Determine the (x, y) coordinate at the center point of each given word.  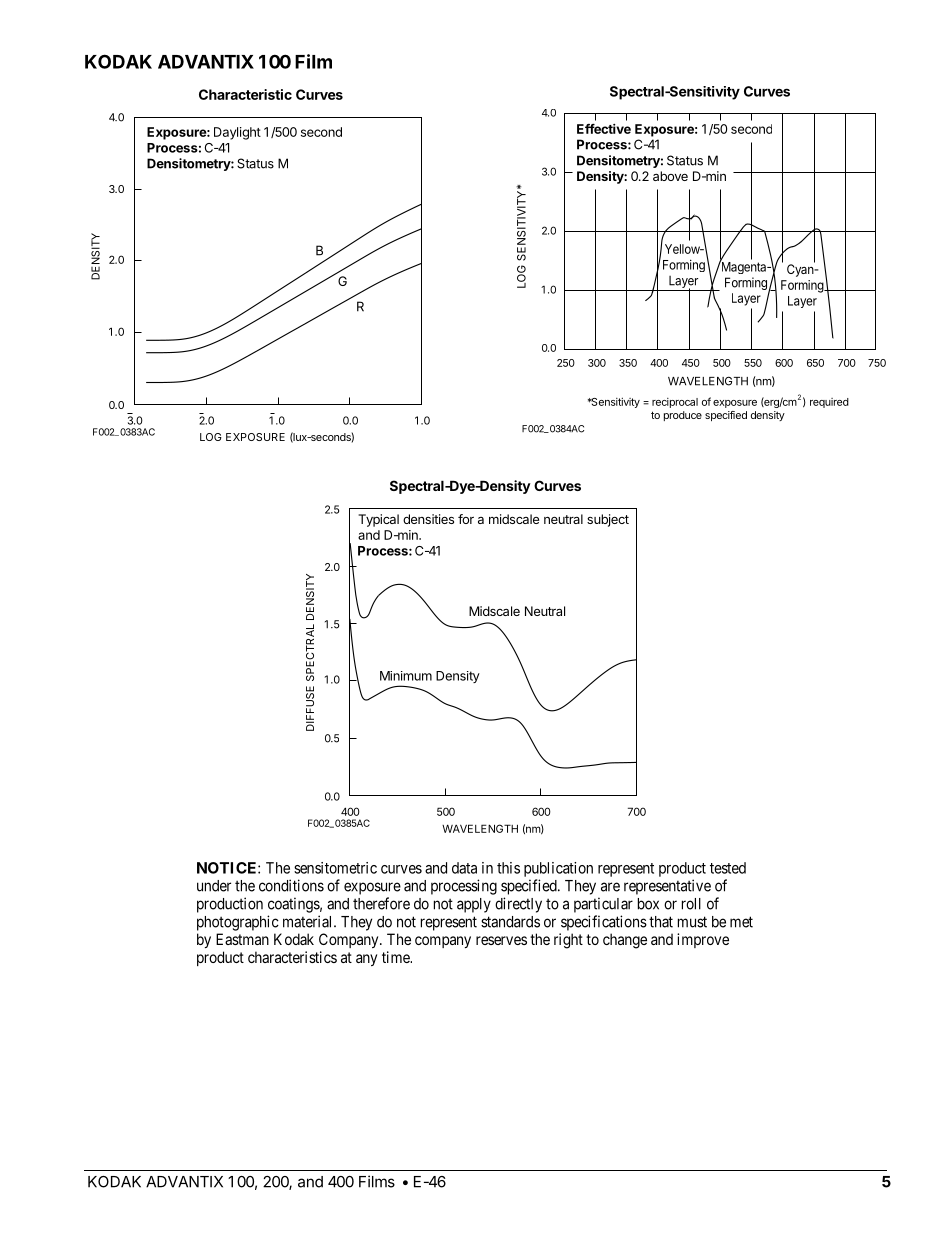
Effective (604, 129)
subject (608, 520)
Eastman (242, 939)
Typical (378, 520)
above (670, 176)
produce (683, 416)
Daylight (237, 133)
